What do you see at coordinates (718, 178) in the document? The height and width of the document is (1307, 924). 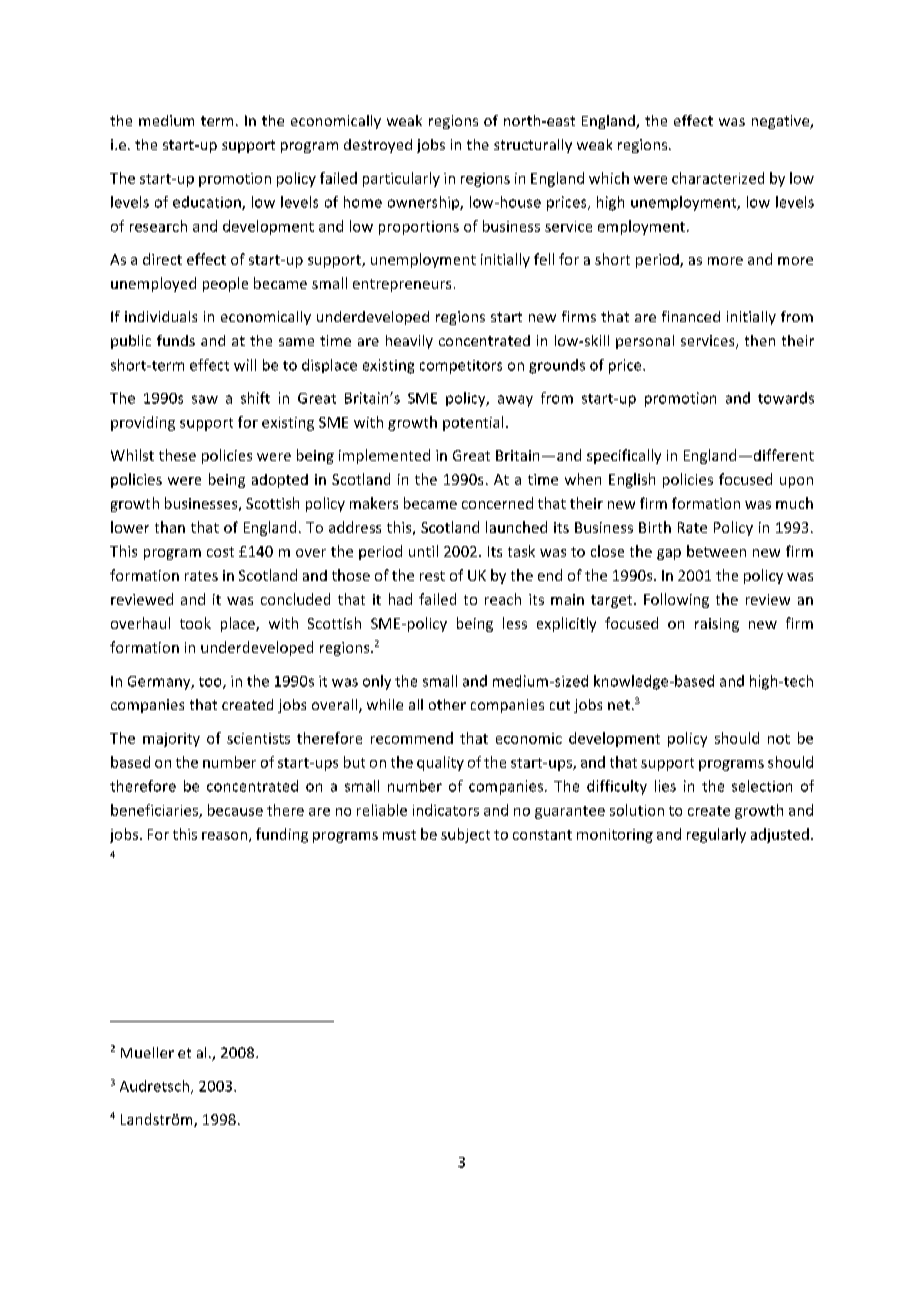 I see `characterized` at bounding box center [718, 178].
